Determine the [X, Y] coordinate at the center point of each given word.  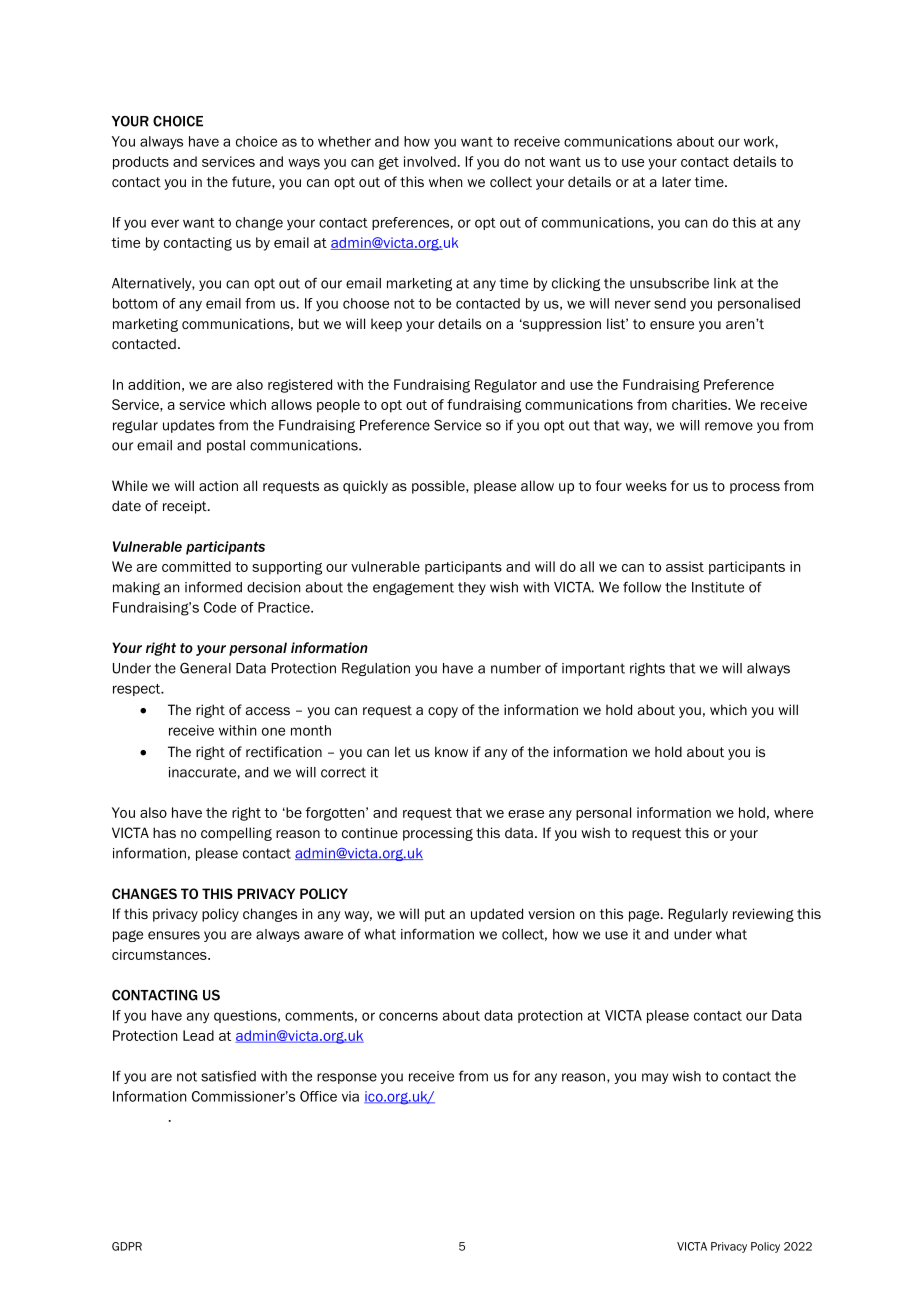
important [593, 669]
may [655, 1078]
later [676, 181]
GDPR [127, 1246]
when [445, 181]
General [205, 668]
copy [443, 712]
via [350, 1096]
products [141, 163]
